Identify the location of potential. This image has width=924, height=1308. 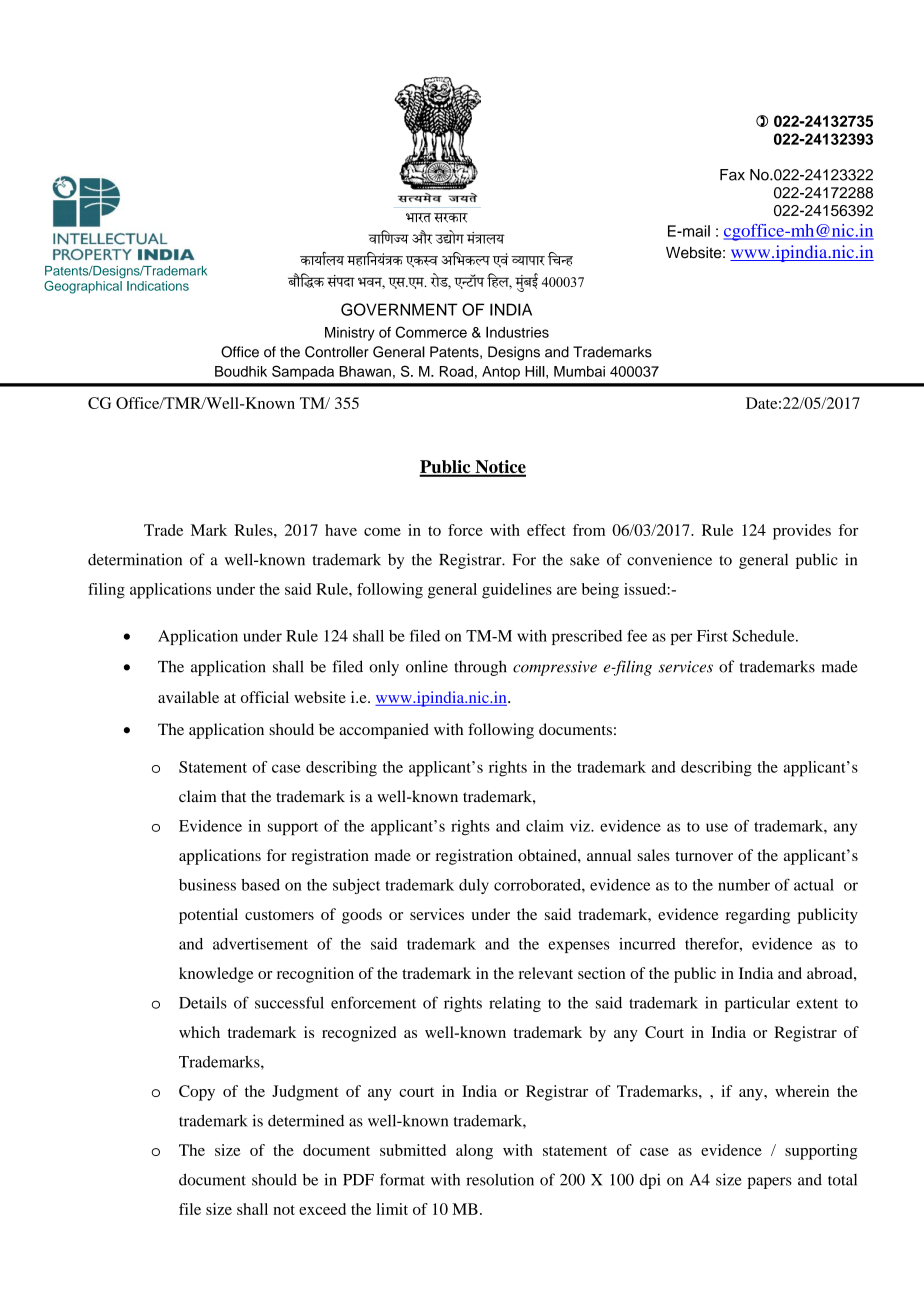
(208, 916).
